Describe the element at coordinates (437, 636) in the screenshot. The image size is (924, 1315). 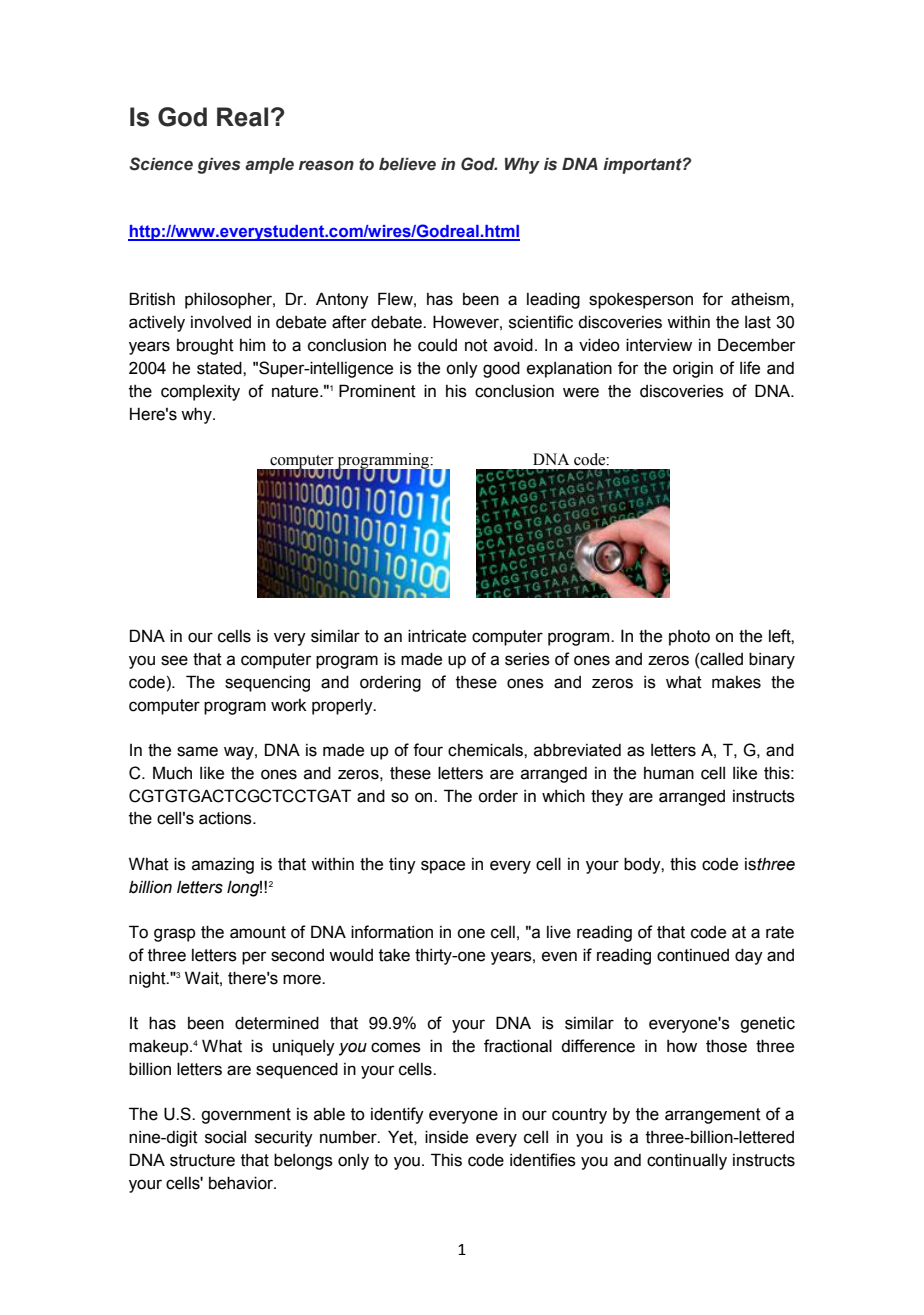
I see `intricate` at that location.
